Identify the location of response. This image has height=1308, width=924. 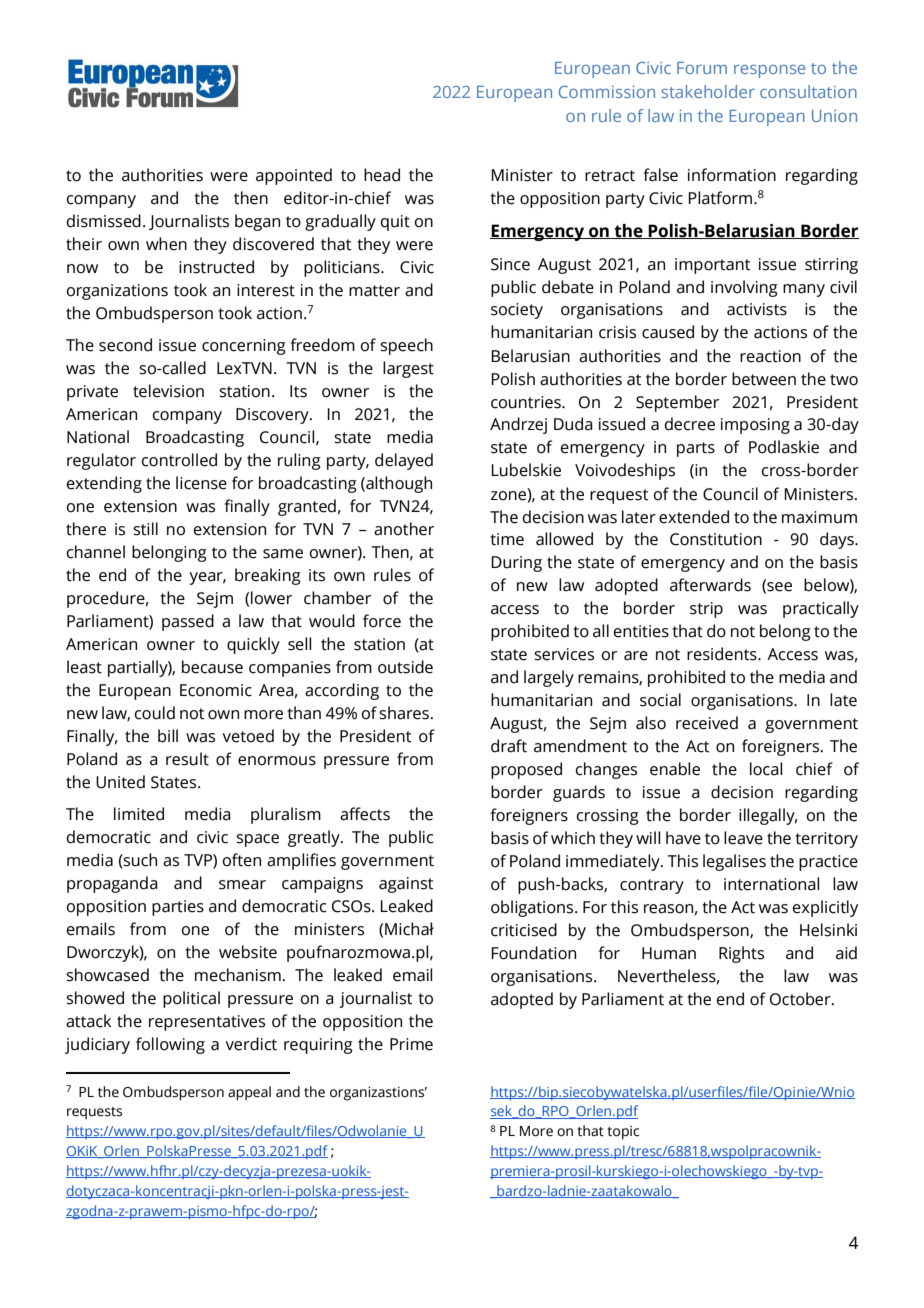
(769, 71).
